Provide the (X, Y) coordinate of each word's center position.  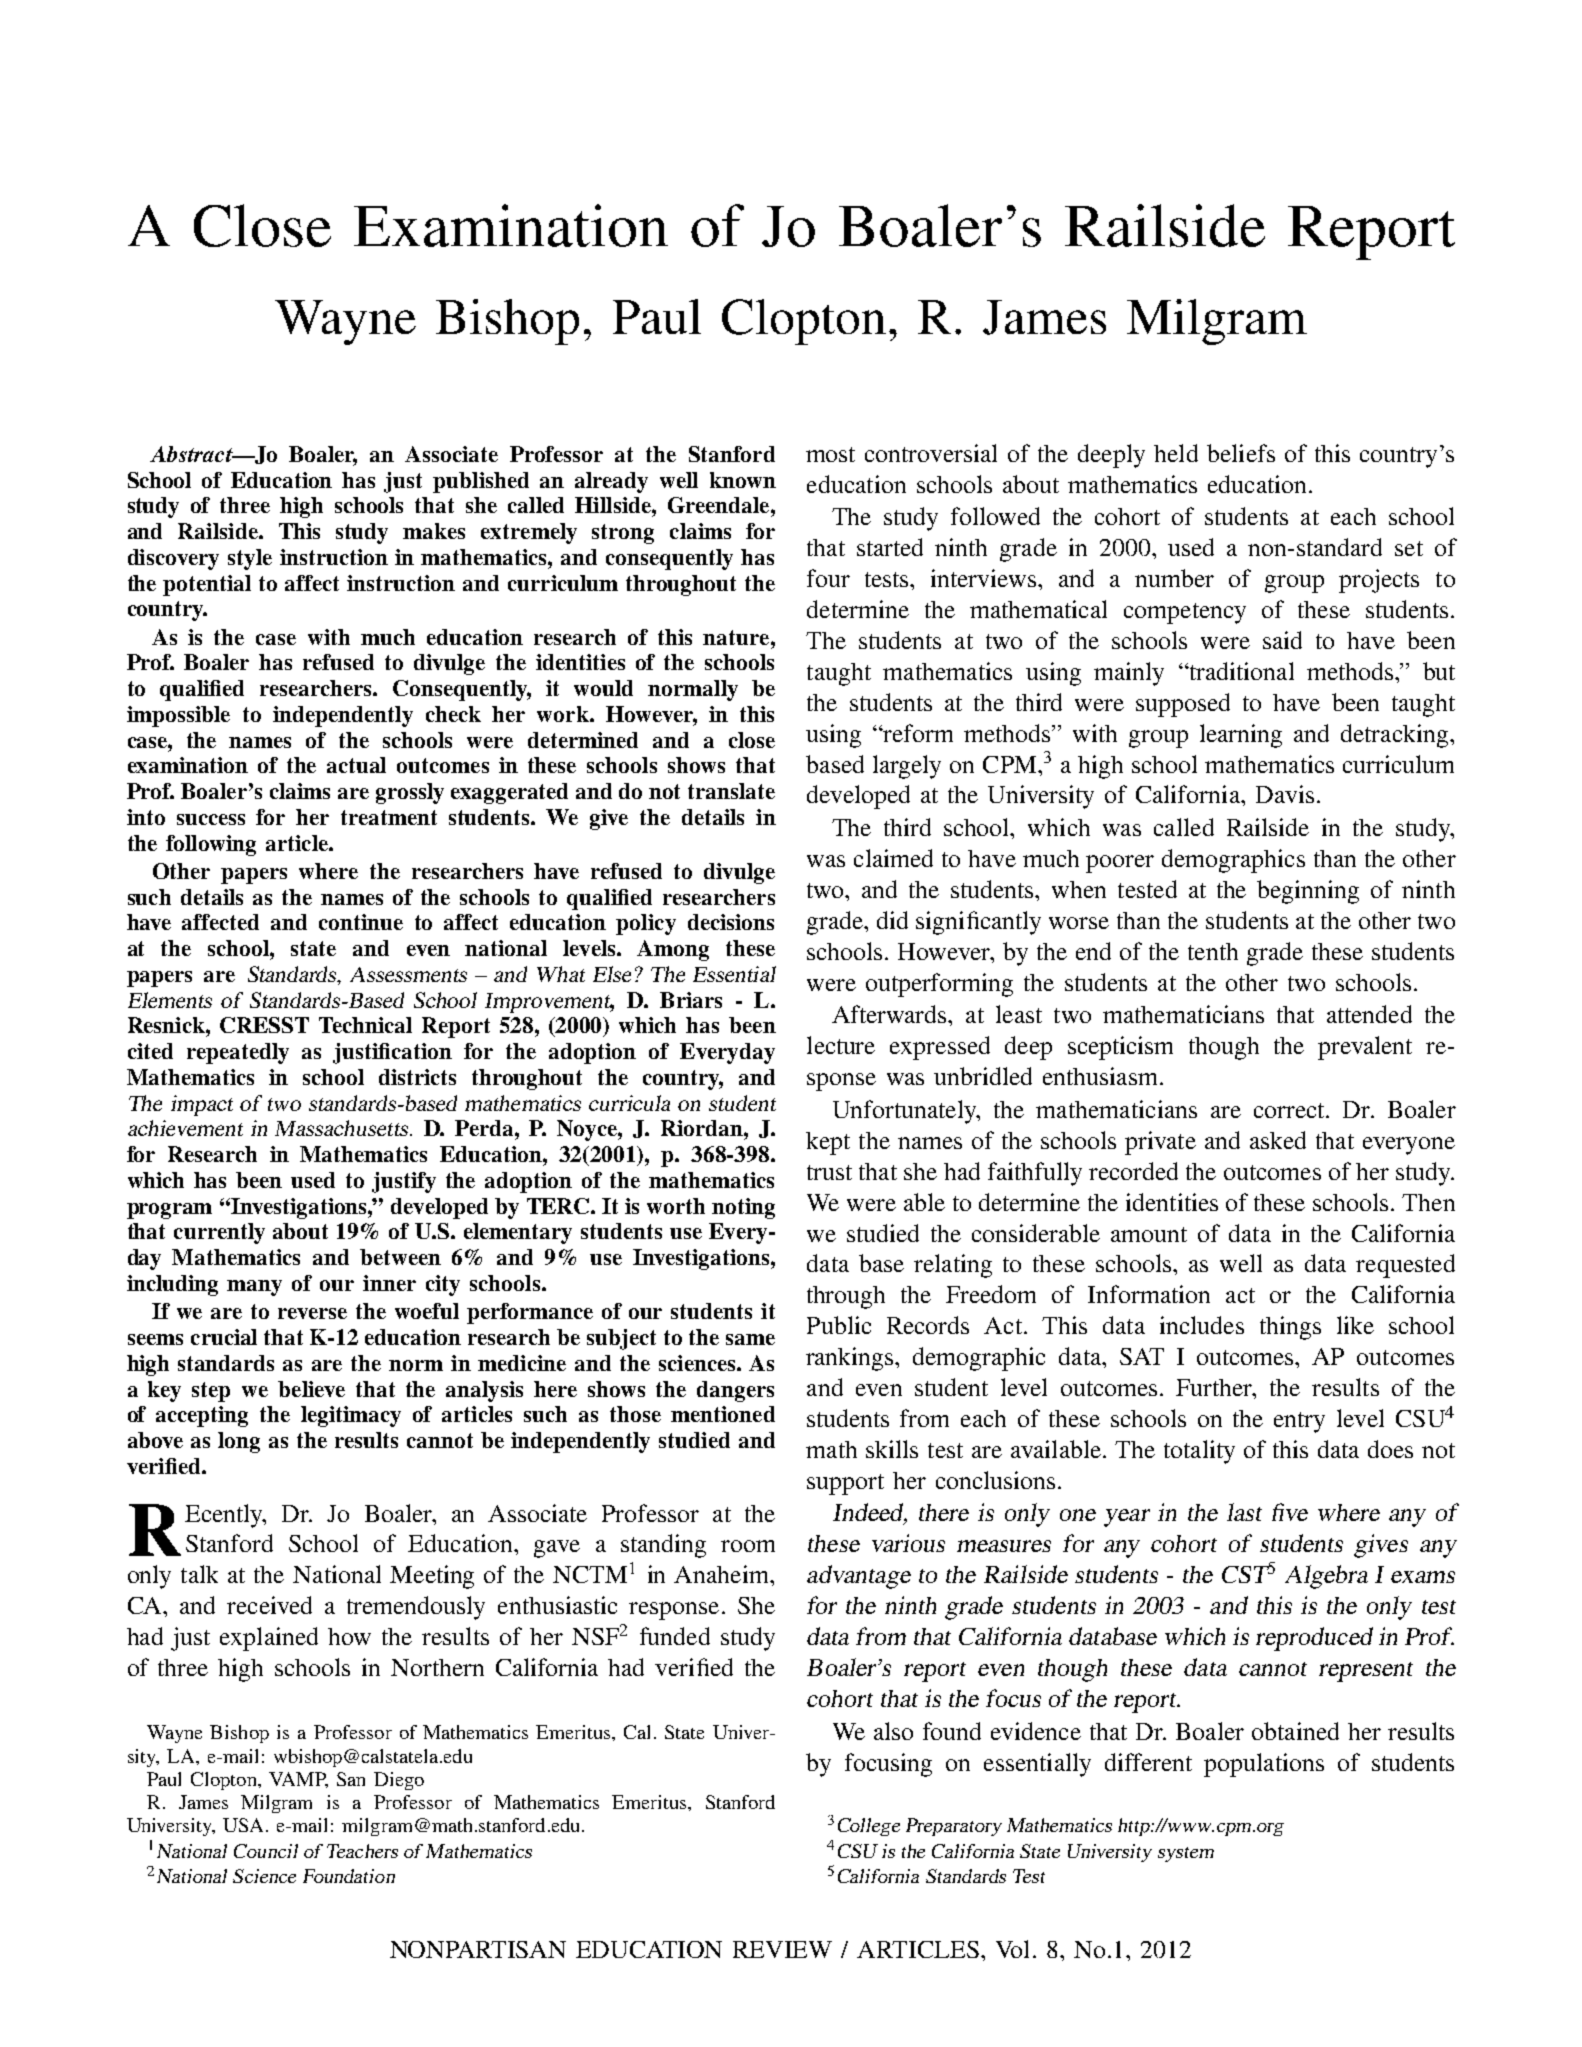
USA (245, 1825)
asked (1278, 1140)
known (743, 480)
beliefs (1241, 453)
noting (743, 1208)
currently (219, 1233)
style (250, 559)
